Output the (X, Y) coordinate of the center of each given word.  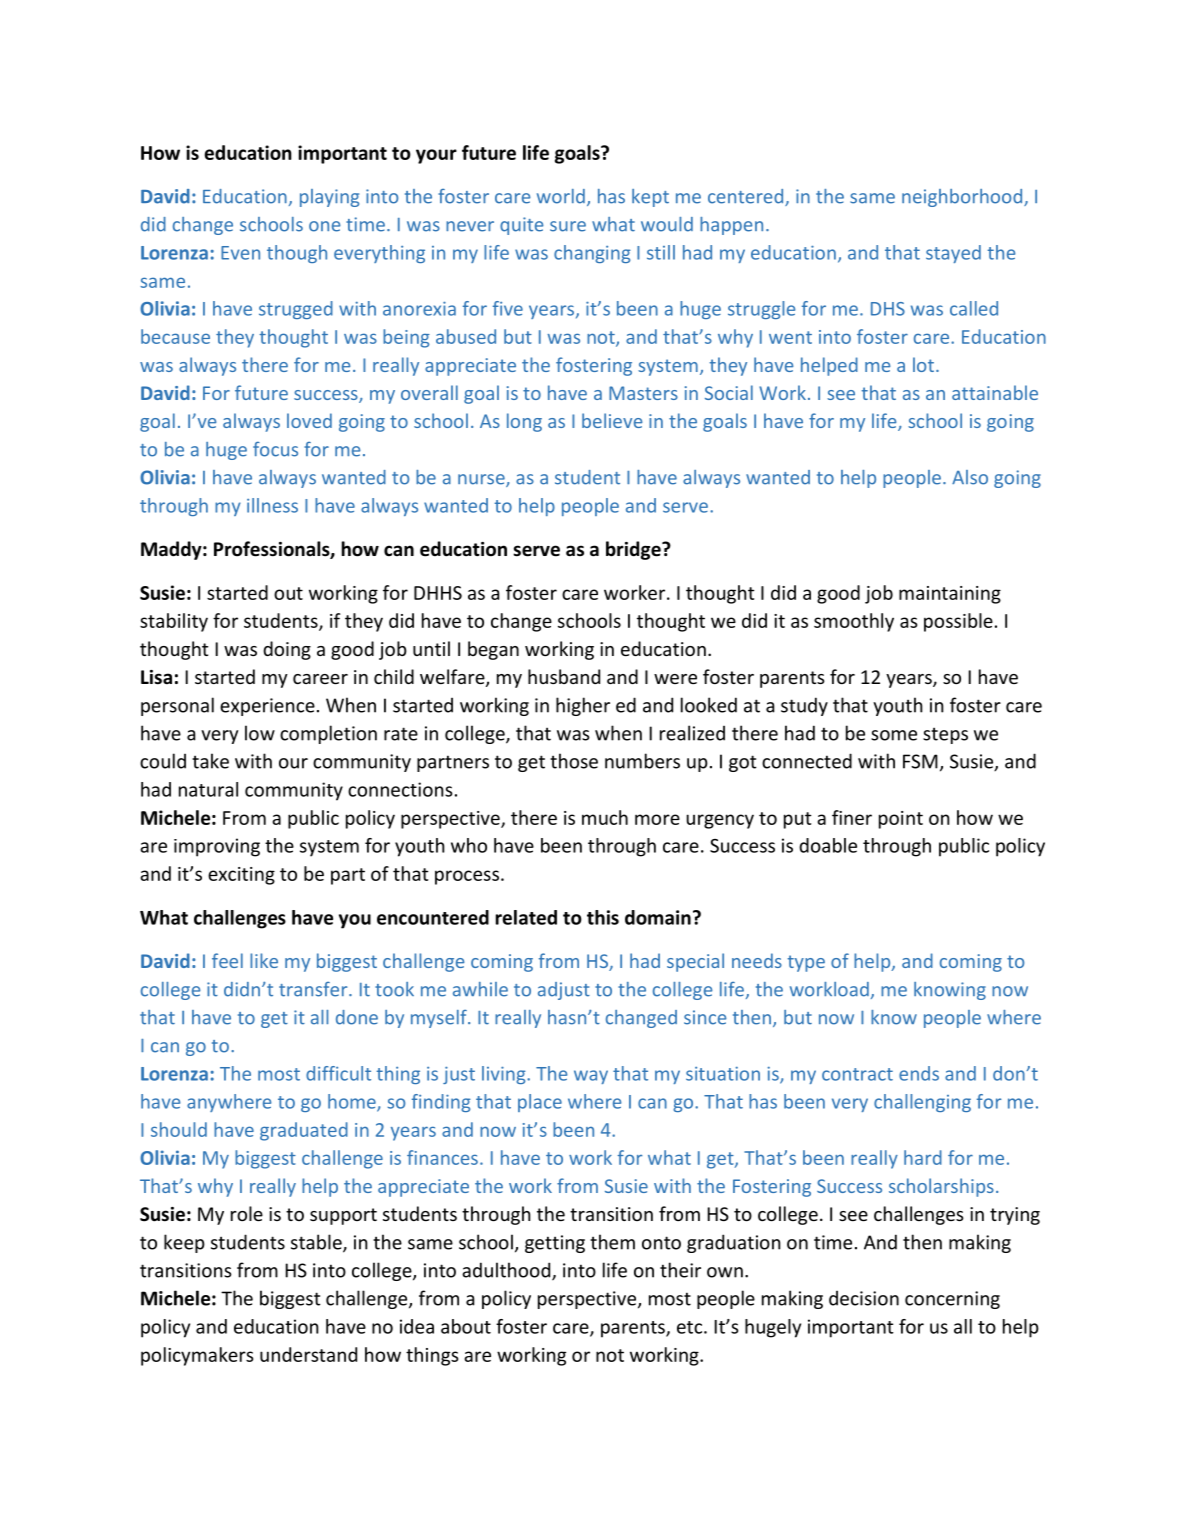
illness (272, 505)
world (561, 196)
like (264, 960)
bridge (634, 550)
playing (329, 198)
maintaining (950, 595)
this (603, 917)
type (806, 963)
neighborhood (963, 198)
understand (308, 1354)
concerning (952, 1300)
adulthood (507, 1271)
